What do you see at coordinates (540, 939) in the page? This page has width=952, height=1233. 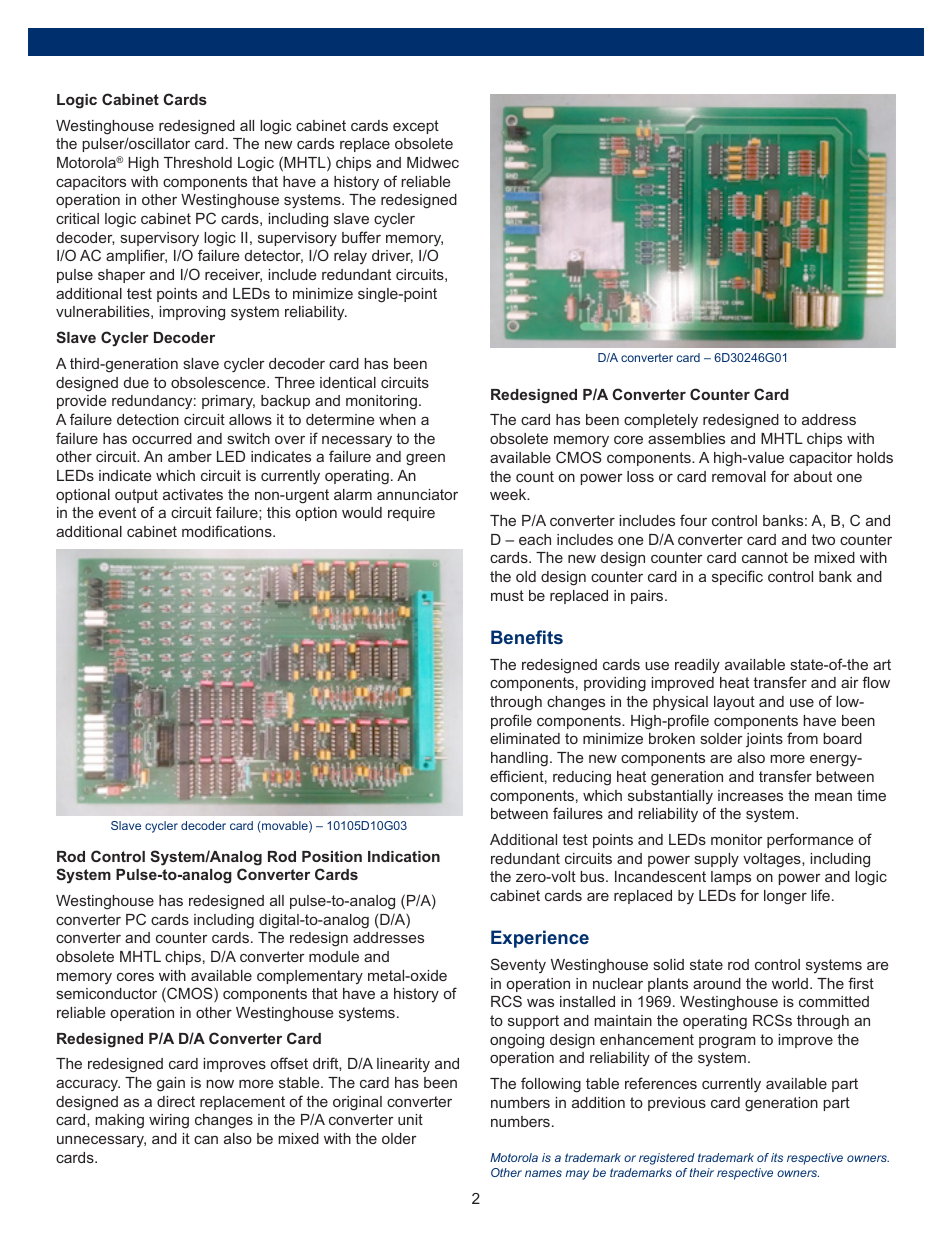 I see `Experience` at bounding box center [540, 939].
